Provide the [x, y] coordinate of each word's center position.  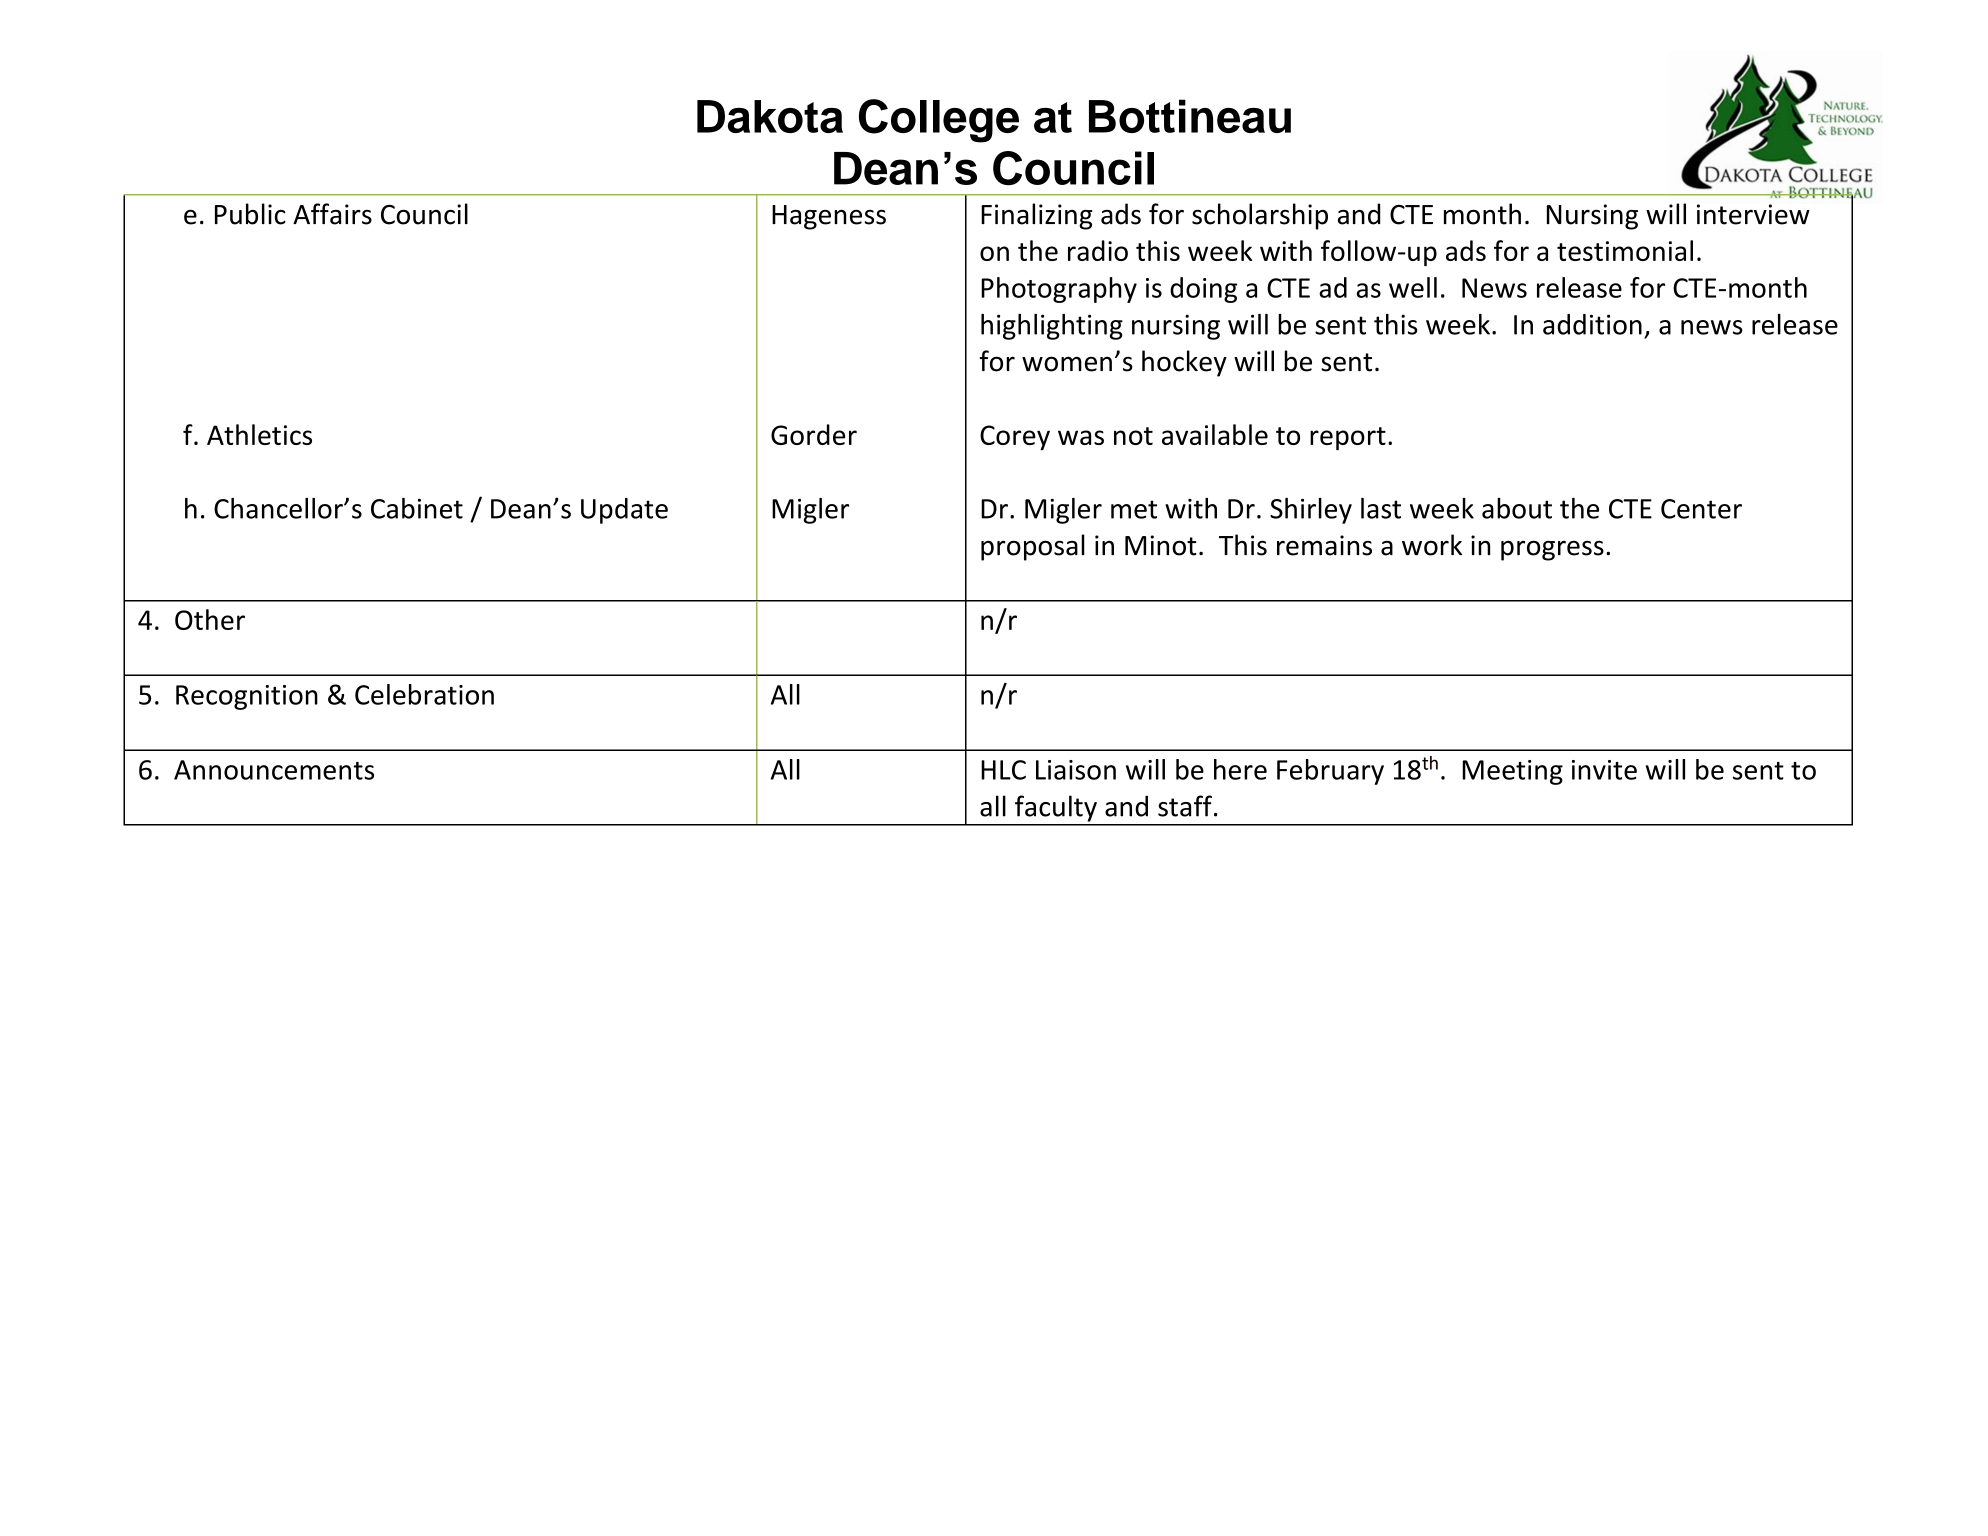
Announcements [274, 770]
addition [1592, 324]
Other [210, 619]
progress [1552, 550]
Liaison [1076, 770]
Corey [1015, 437]
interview [1753, 214]
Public [250, 214]
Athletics [259, 434]
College [939, 121]
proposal [1033, 547]
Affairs [332, 214]
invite [1604, 770]
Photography [1059, 290]
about [1517, 508]
